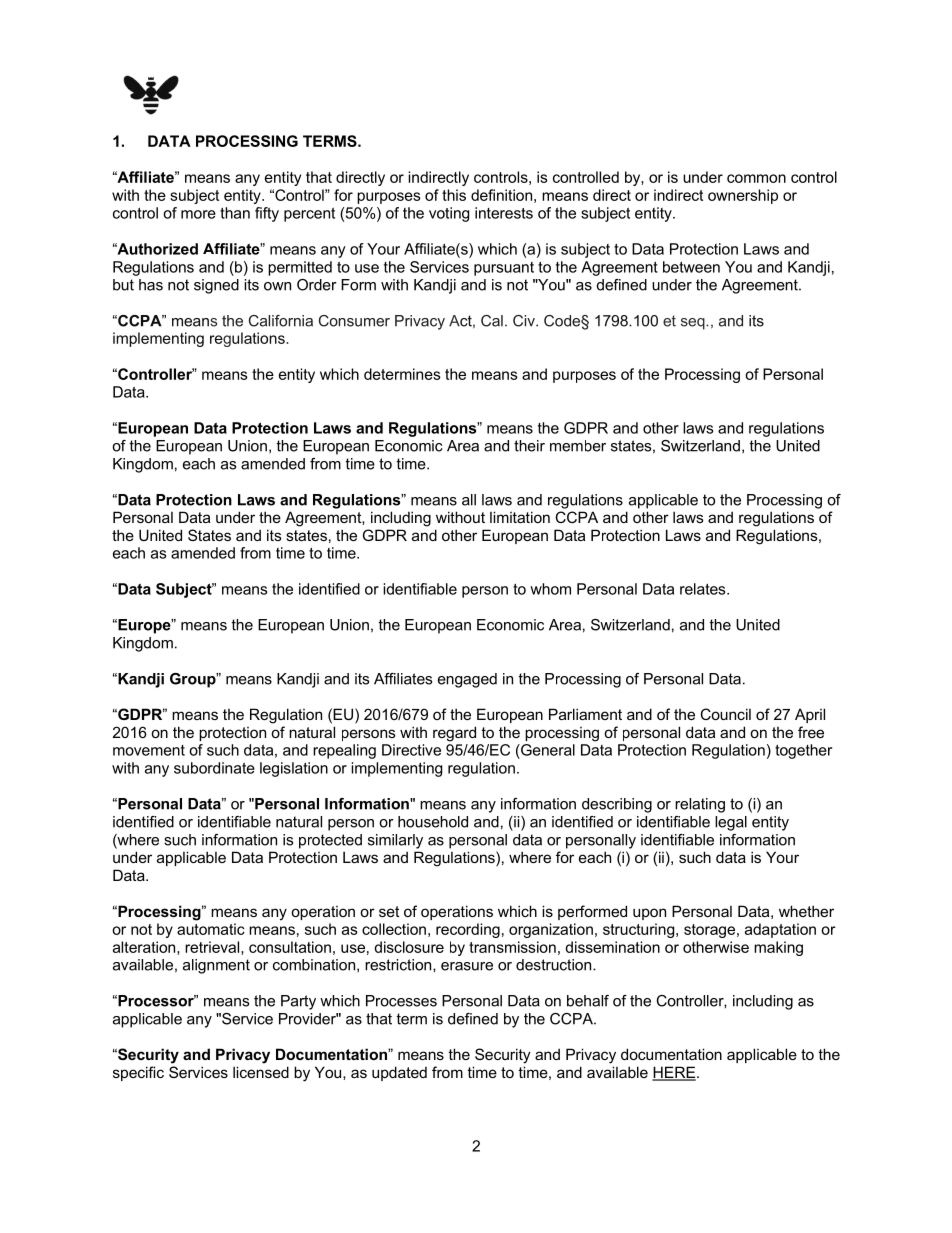  What do you see at coordinates (399, 1073) in the document?
I see `updated` at bounding box center [399, 1073].
